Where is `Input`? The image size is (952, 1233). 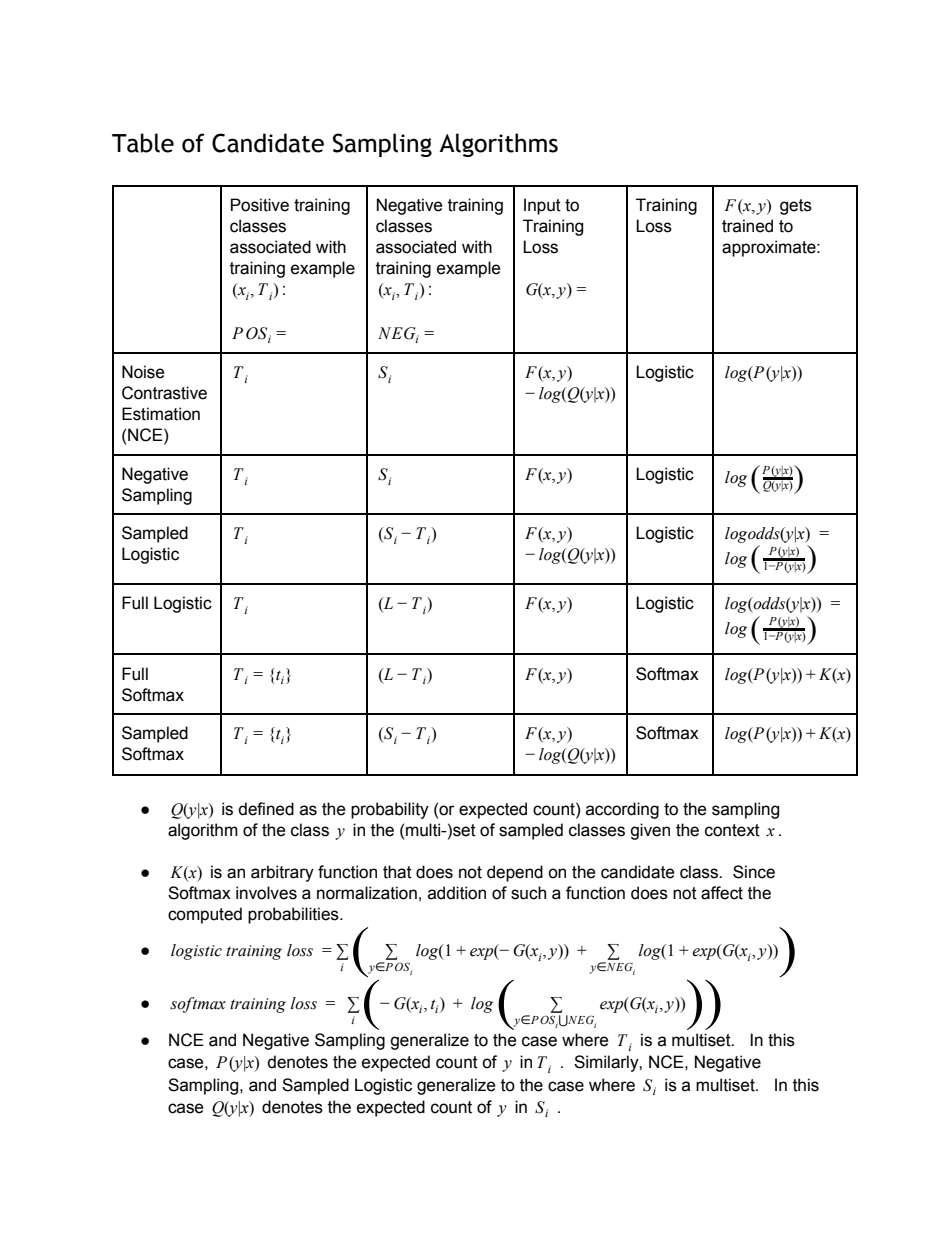
Input is located at coordinates (542, 206).
